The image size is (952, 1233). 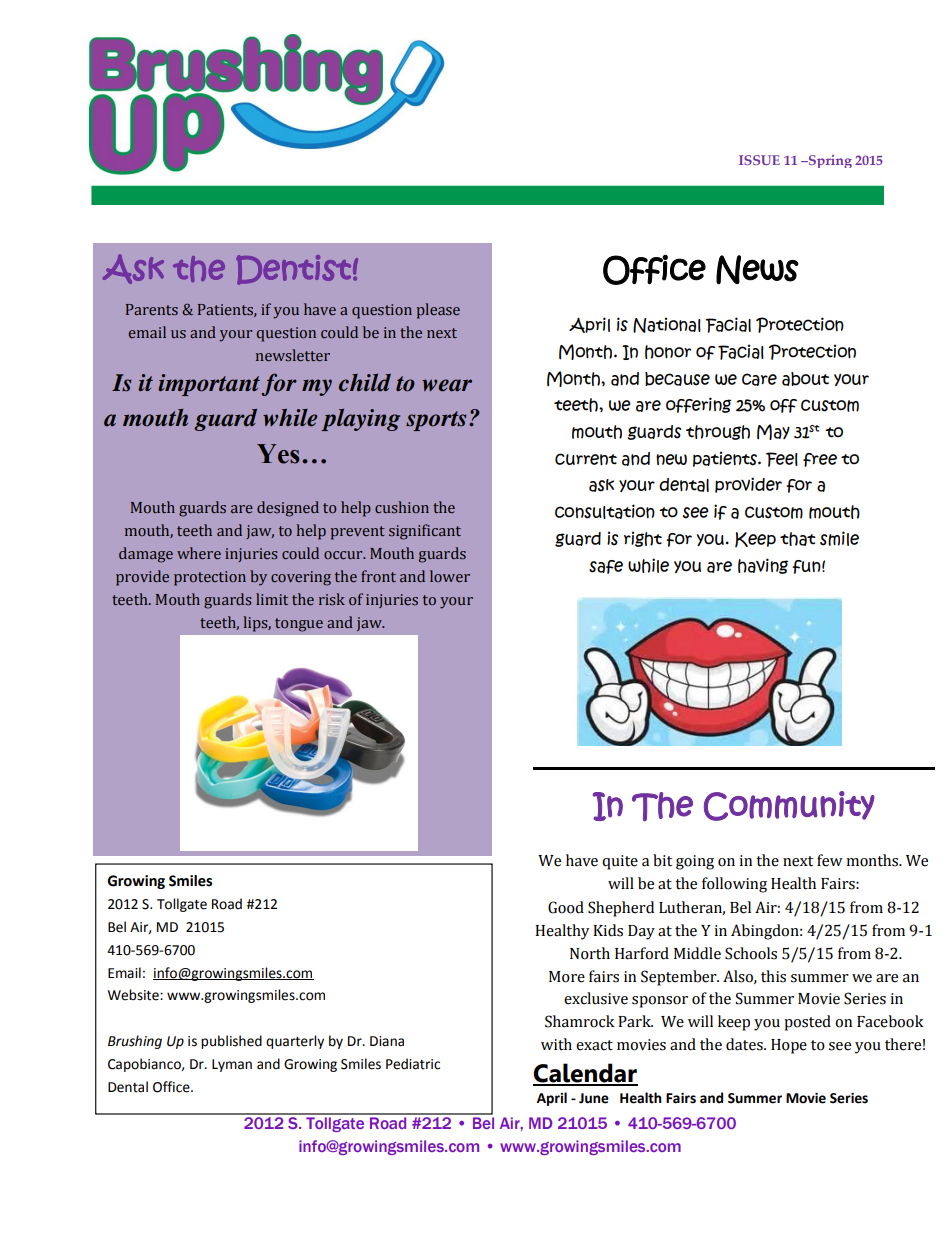 I want to click on Hope, so click(x=789, y=1046).
